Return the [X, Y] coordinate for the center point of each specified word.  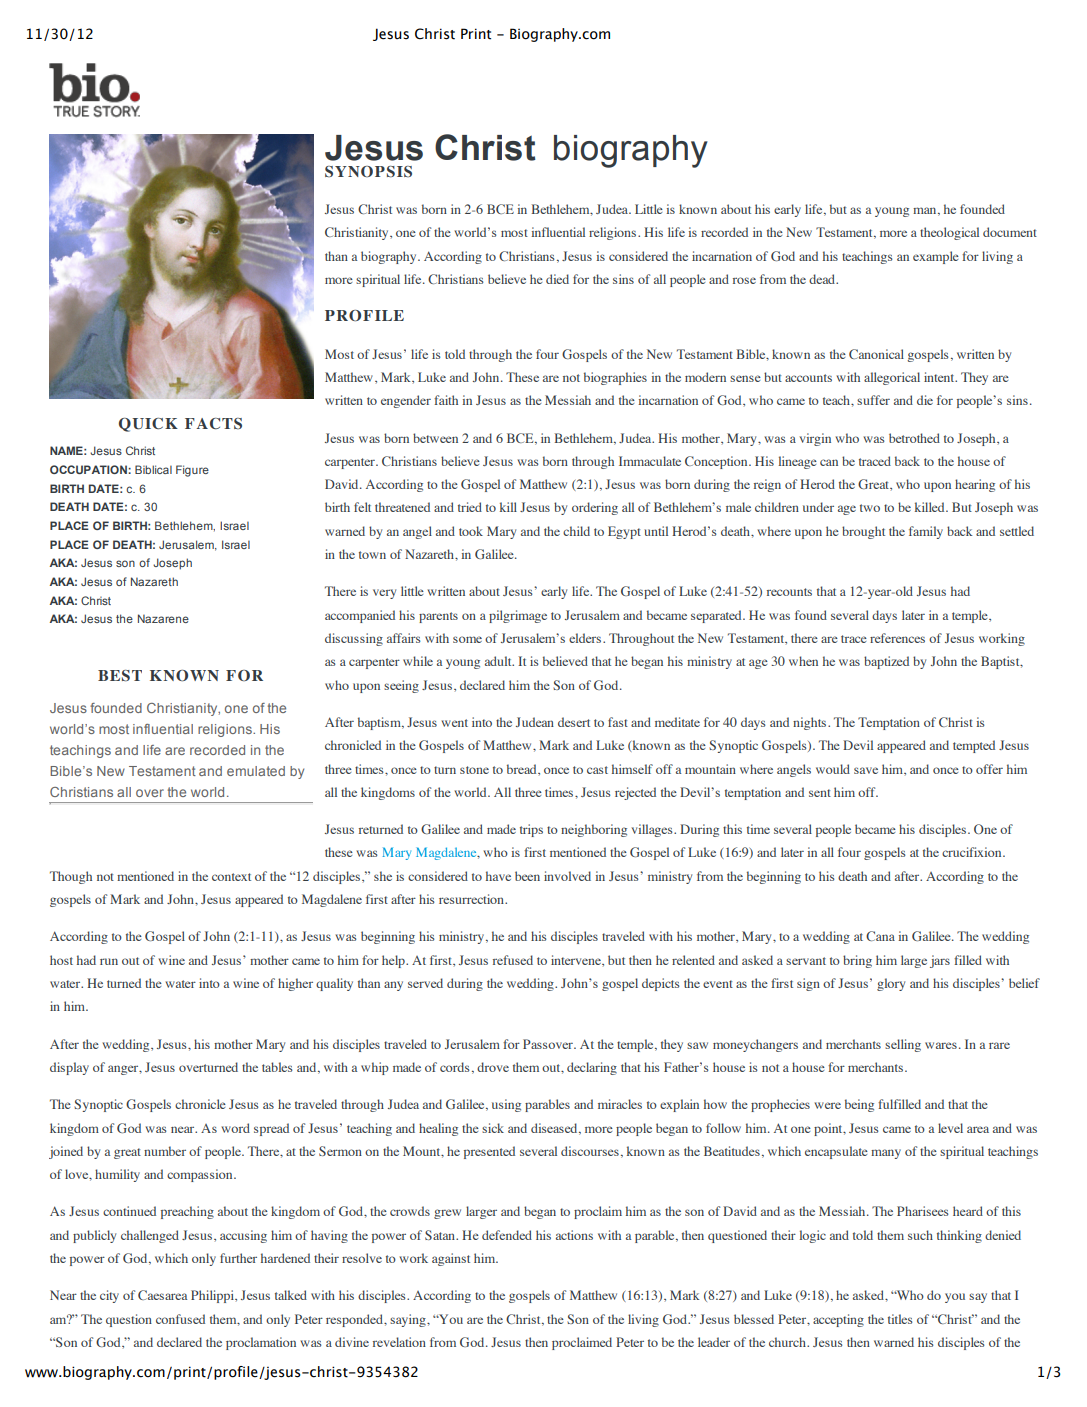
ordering [595, 508]
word [235, 1128]
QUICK [148, 425]
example [936, 257]
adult [499, 661]
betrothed [914, 438]
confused [180, 1319]
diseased [555, 1129]
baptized [886, 662]
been [527, 876]
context [231, 877]
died [557, 279]
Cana [880, 936]
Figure [192, 471]
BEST [120, 676]
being [859, 1105]
